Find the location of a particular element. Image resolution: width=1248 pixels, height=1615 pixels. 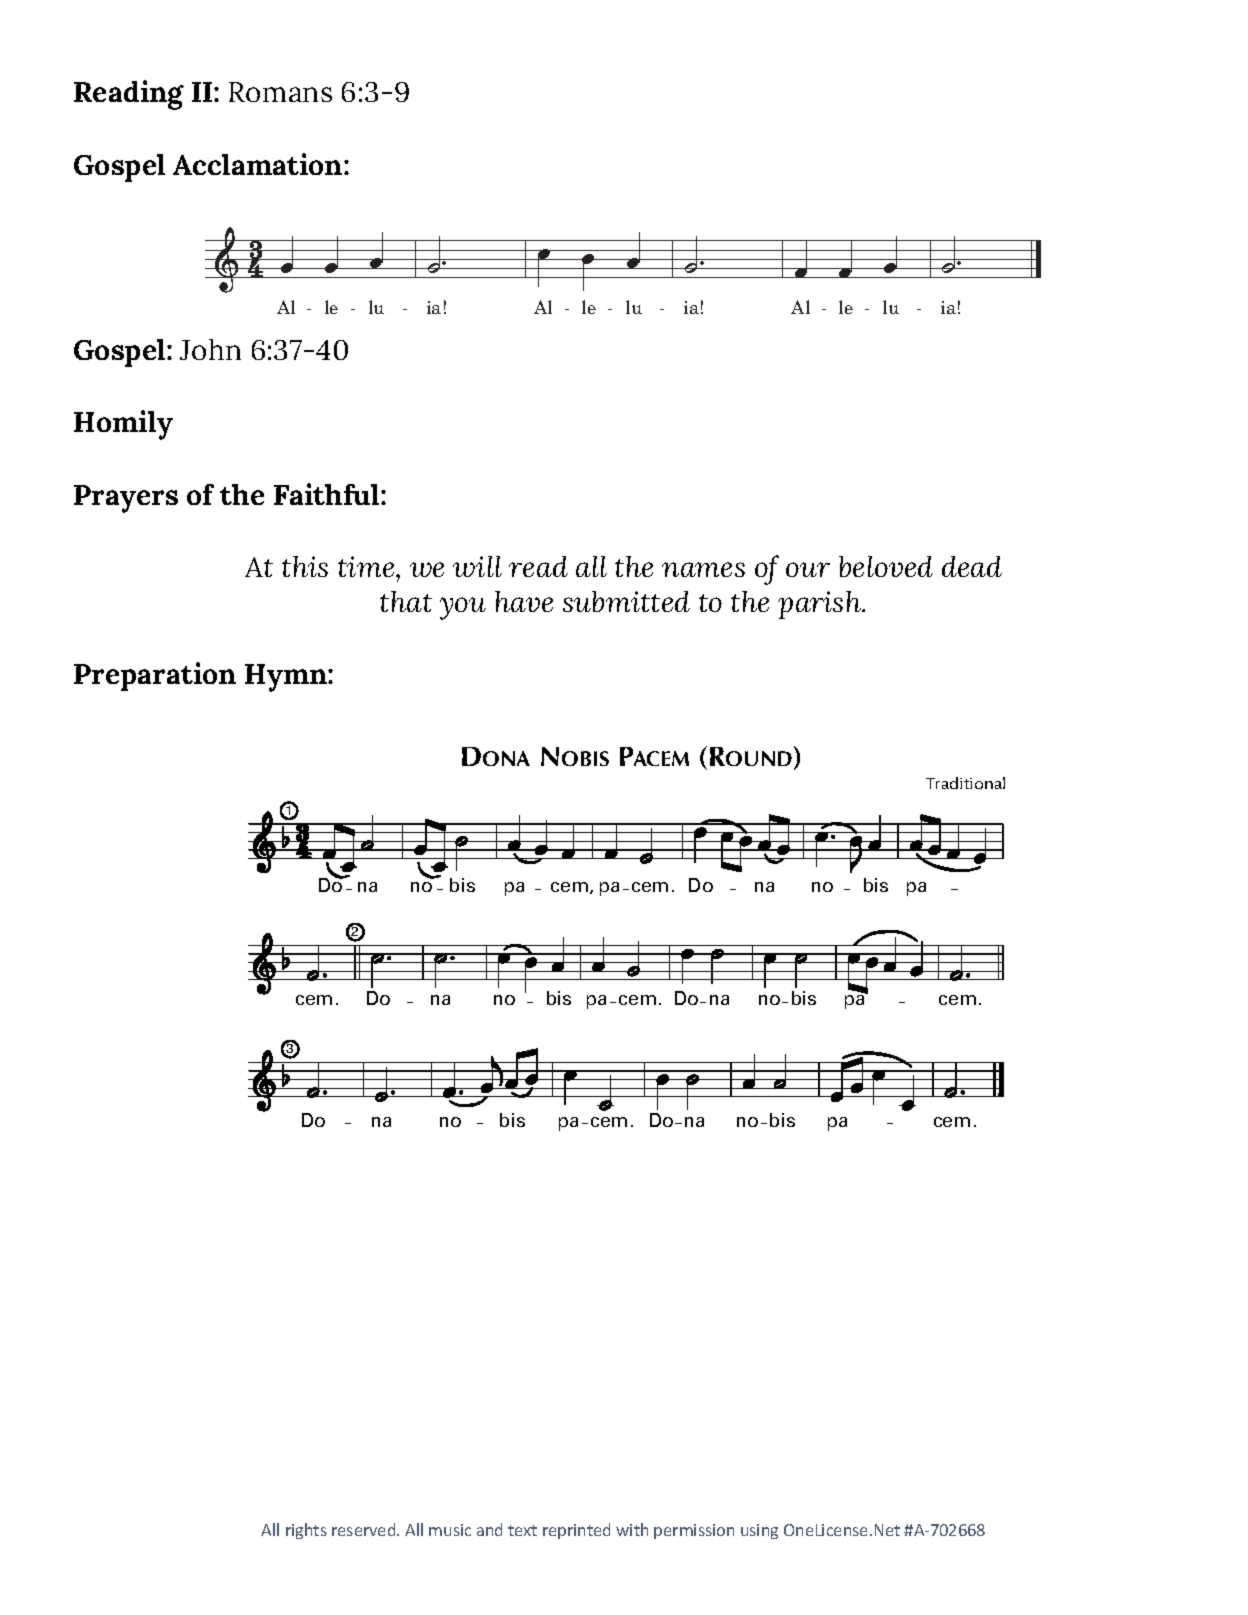

Romans is located at coordinates (280, 92).
